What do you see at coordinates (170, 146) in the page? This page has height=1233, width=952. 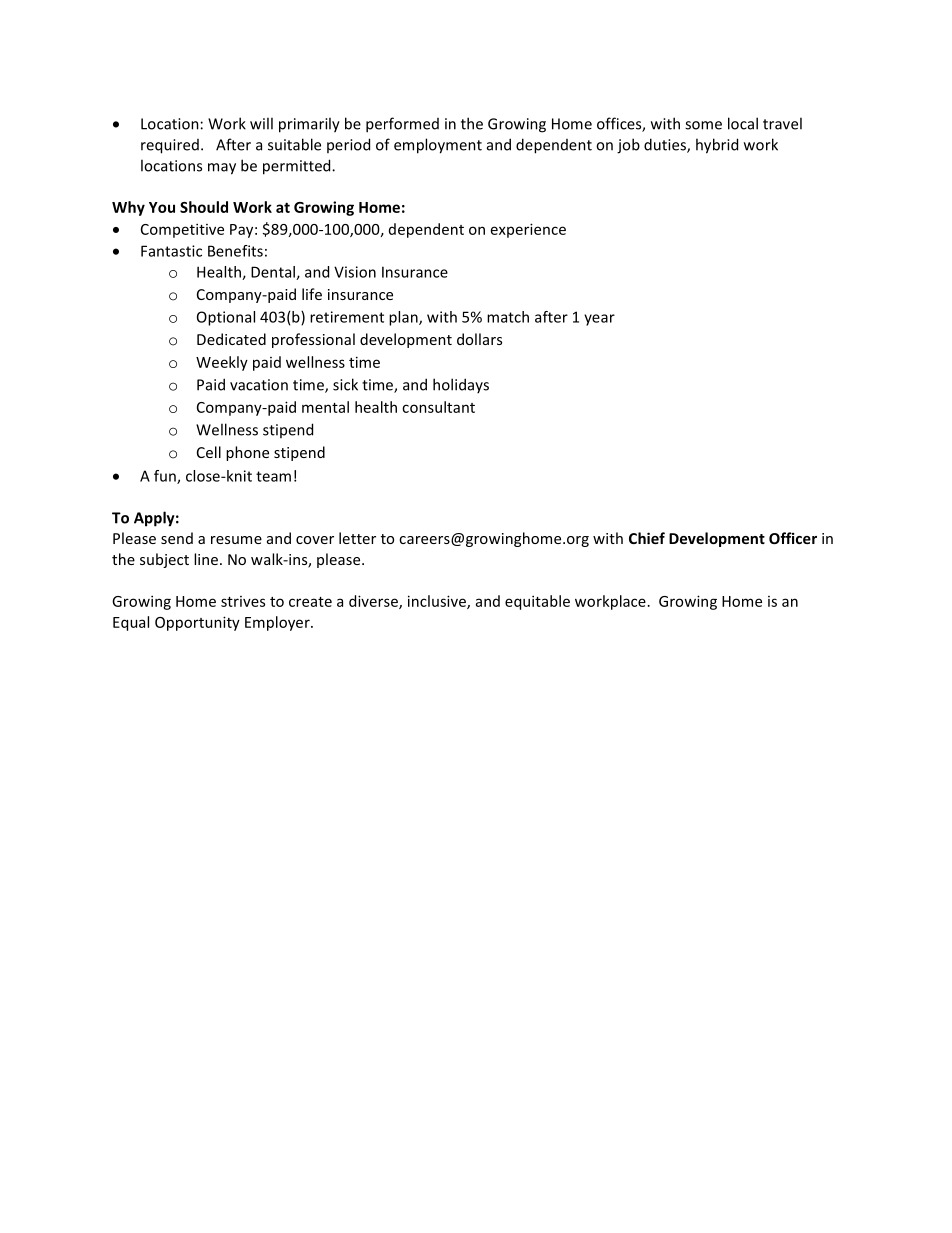 I see `required` at bounding box center [170, 146].
